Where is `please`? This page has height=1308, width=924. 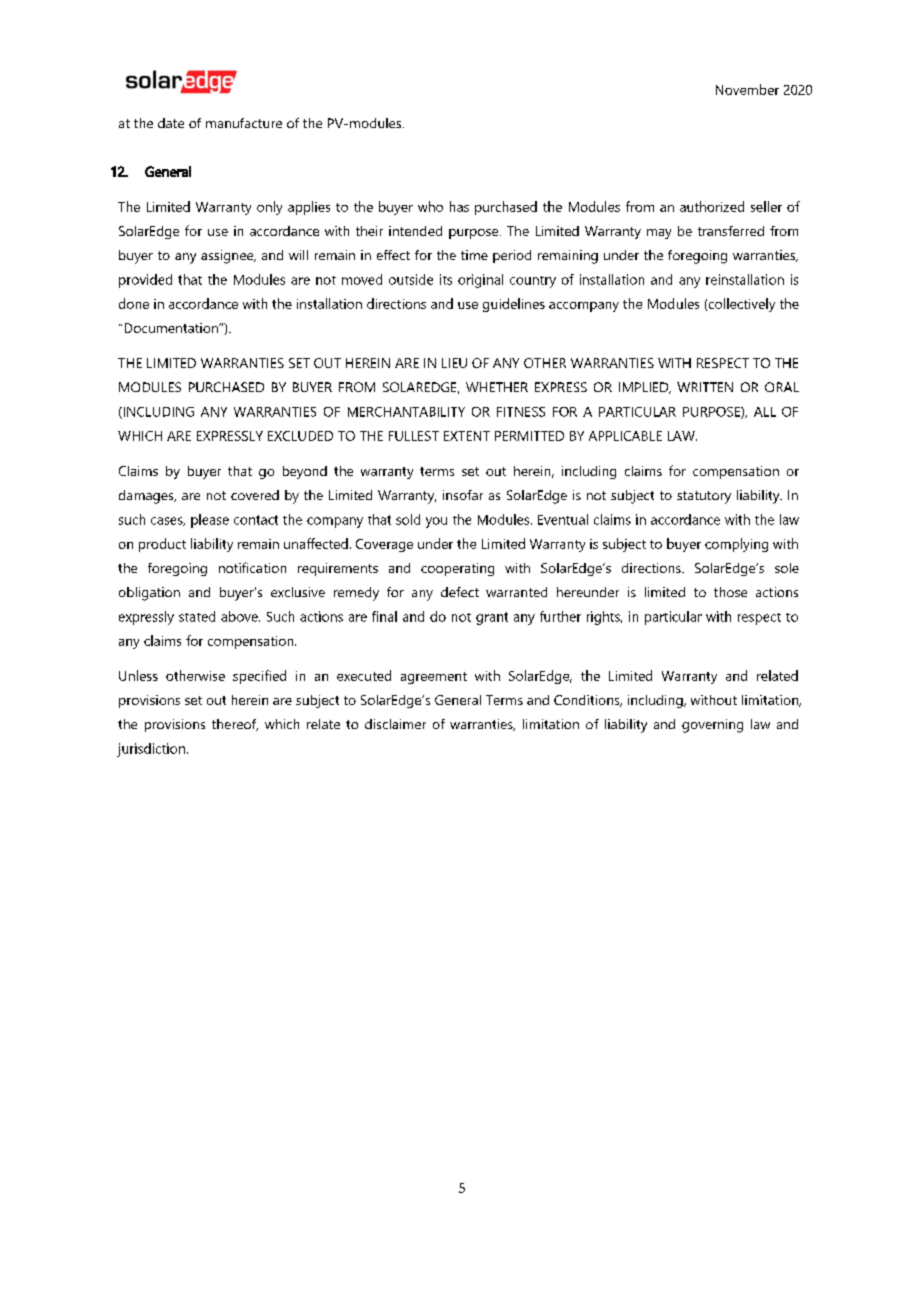
please is located at coordinates (210, 521).
